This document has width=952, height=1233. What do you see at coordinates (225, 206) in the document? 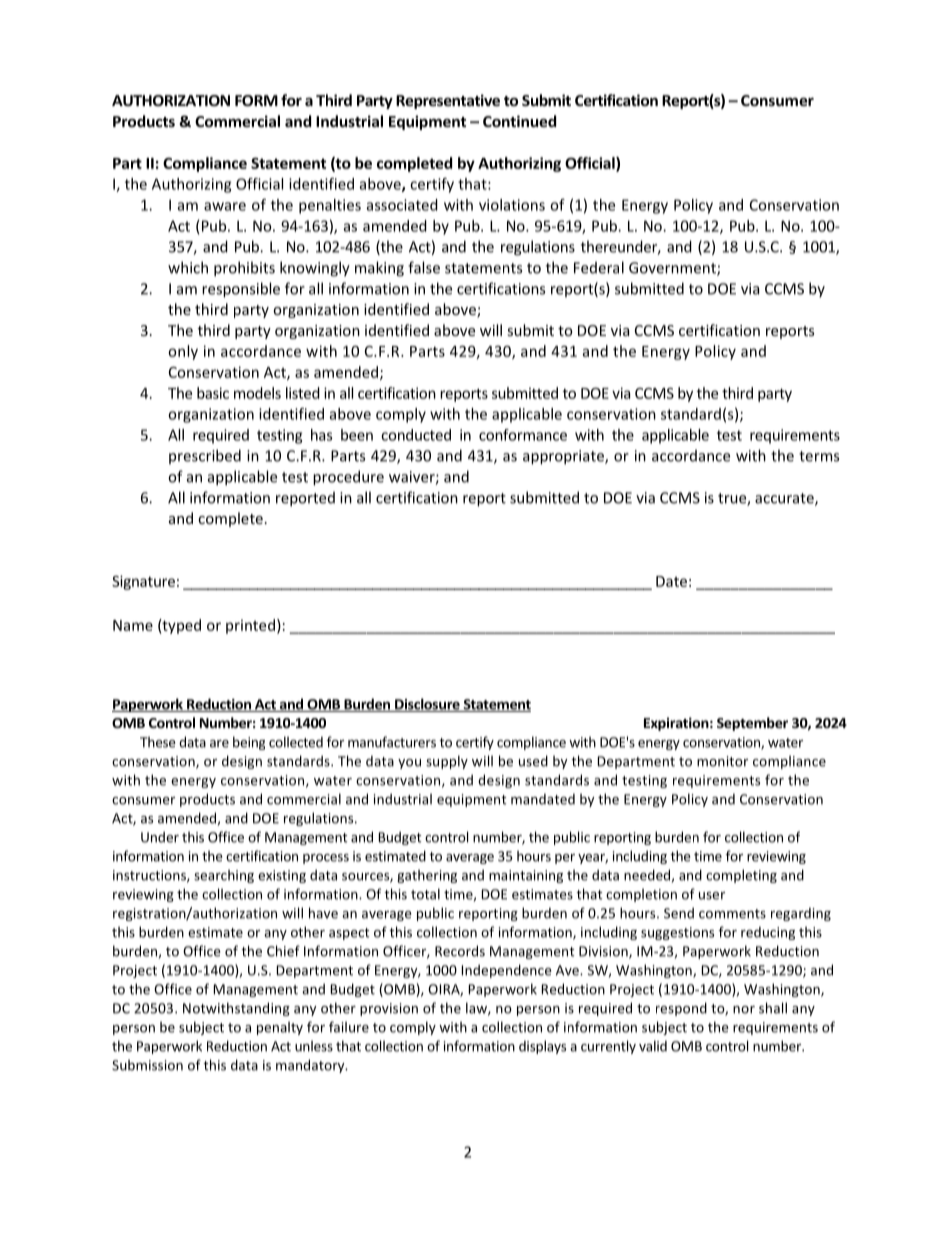
I see `aware` at bounding box center [225, 206].
